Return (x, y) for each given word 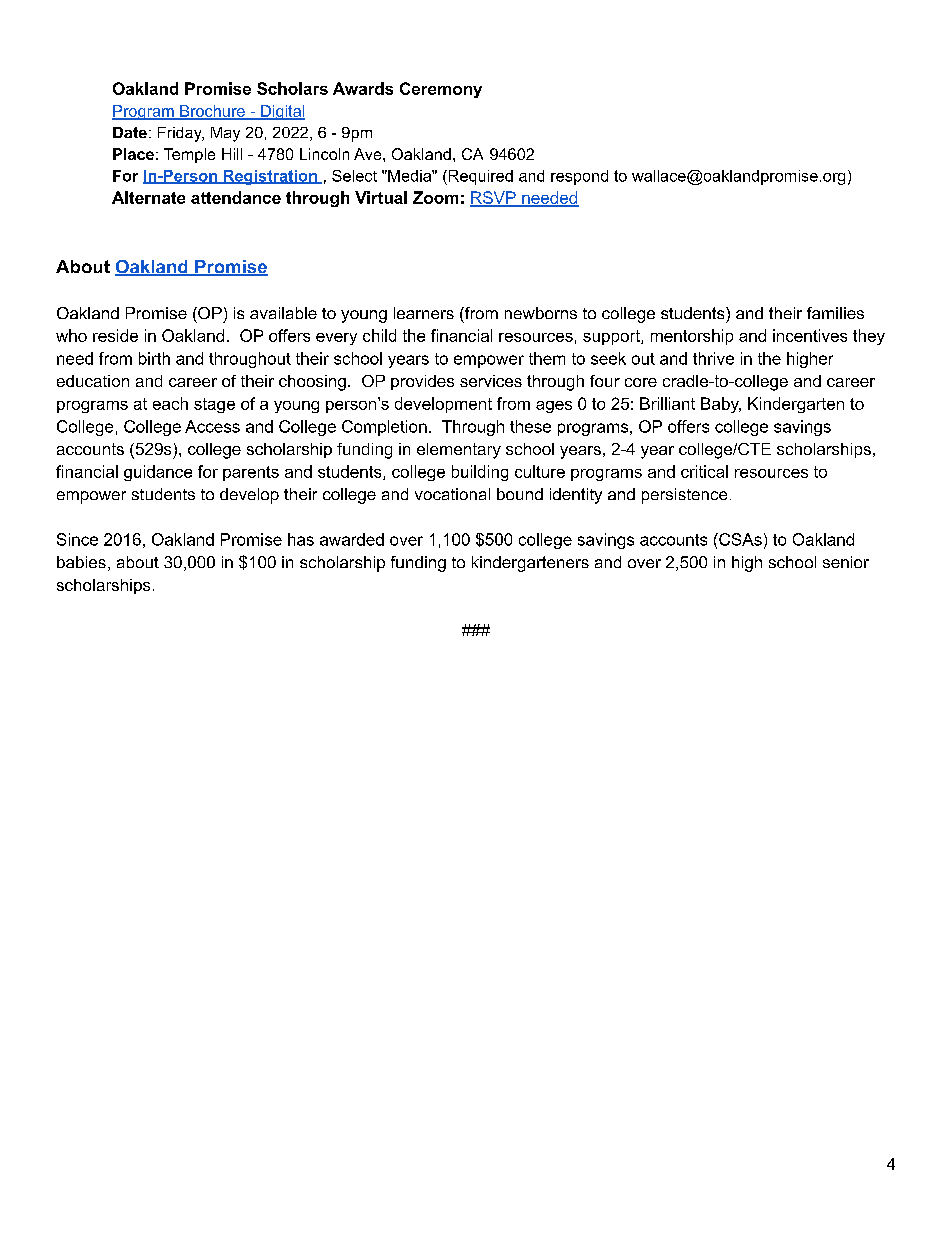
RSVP (494, 199)
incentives (810, 335)
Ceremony (441, 90)
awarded (352, 539)
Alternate (148, 197)
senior (846, 562)
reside (115, 335)
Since (77, 539)
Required (479, 177)
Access (212, 426)
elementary (459, 451)
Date (130, 132)
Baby (721, 405)
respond (579, 177)
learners (424, 313)
